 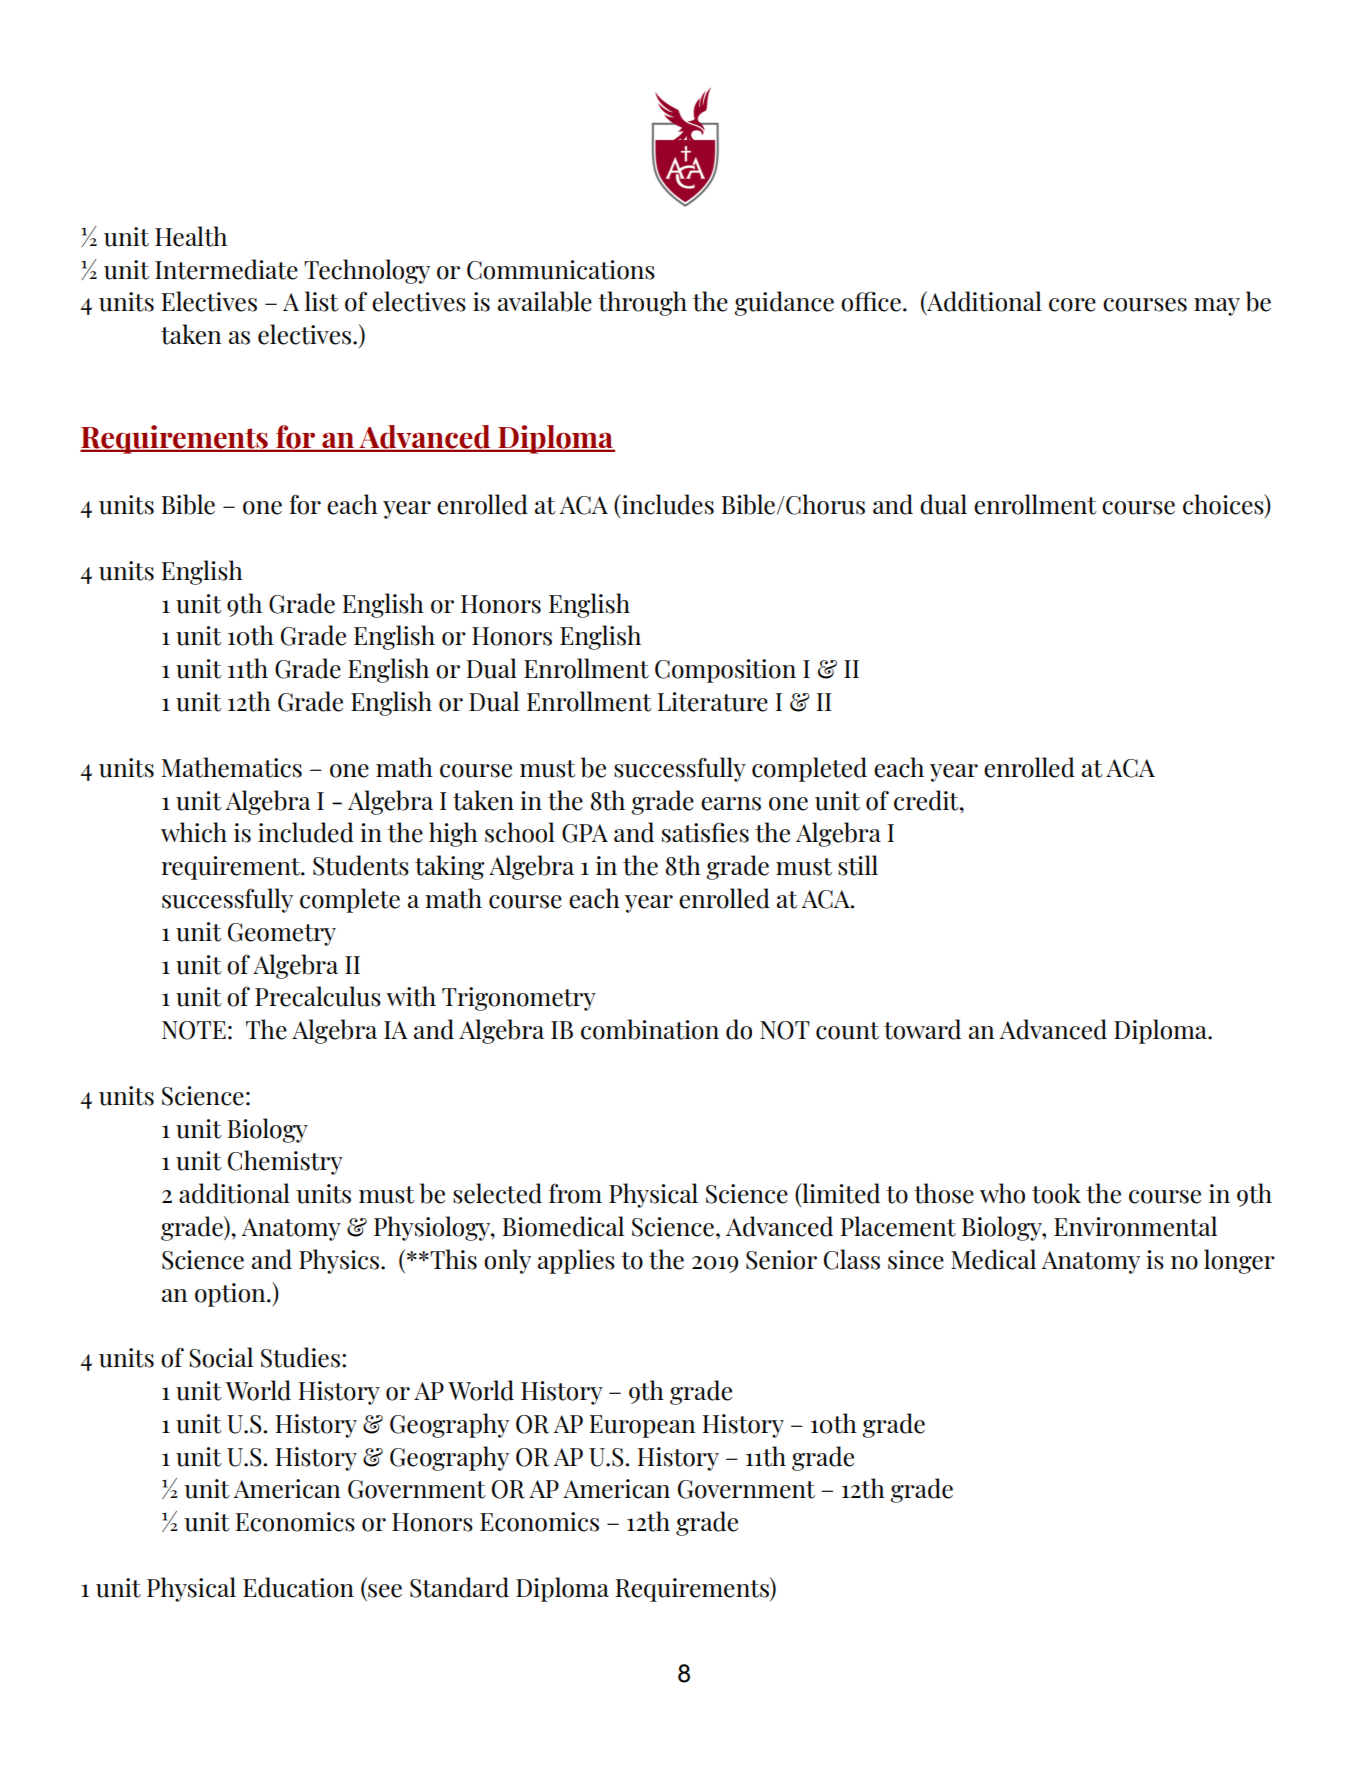 What do you see at coordinates (306, 832) in the document?
I see `included` at bounding box center [306, 832].
